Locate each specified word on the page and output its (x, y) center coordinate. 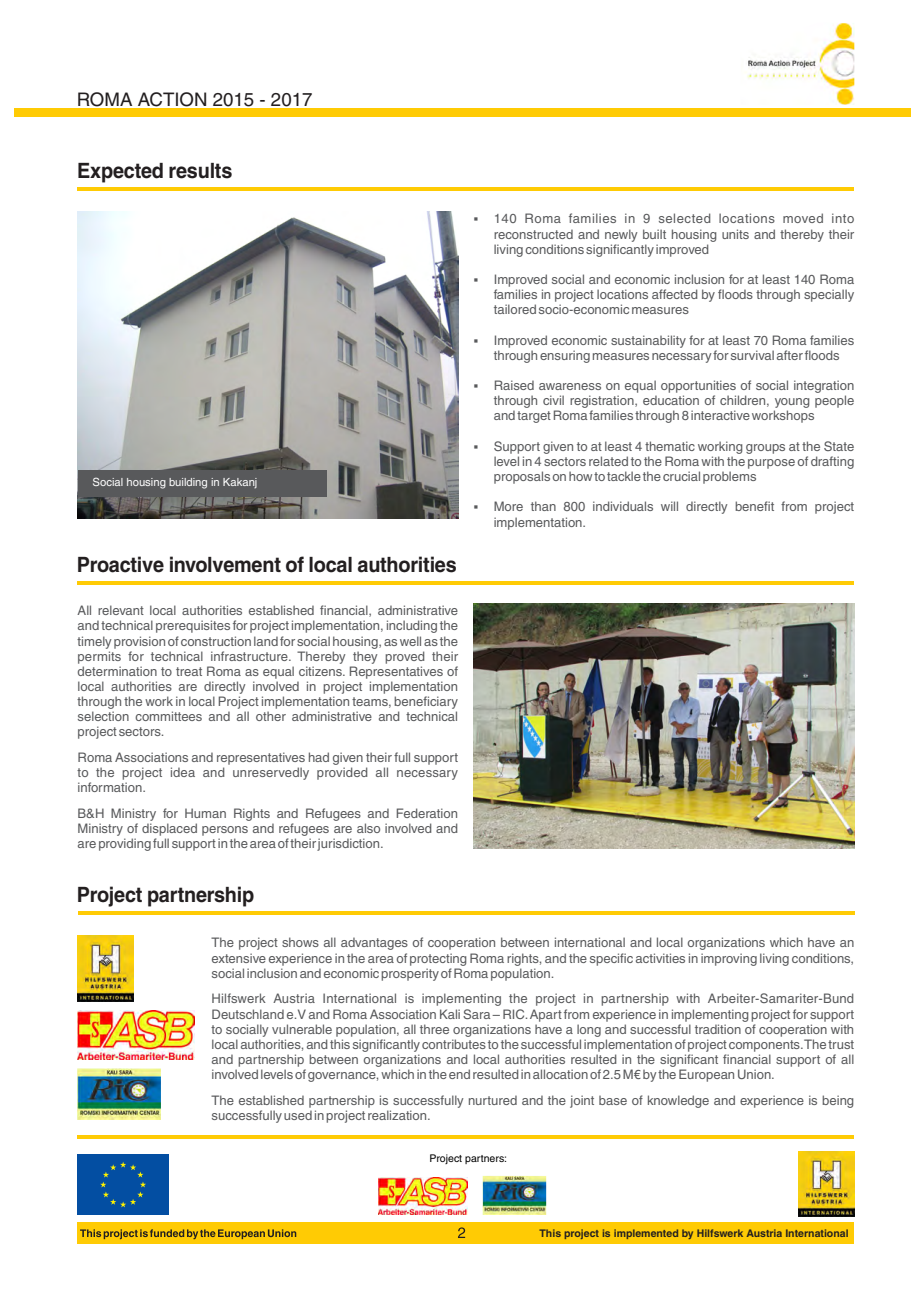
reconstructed (533, 234)
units (735, 234)
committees (168, 716)
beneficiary (426, 702)
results (200, 171)
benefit (754, 506)
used (298, 1115)
